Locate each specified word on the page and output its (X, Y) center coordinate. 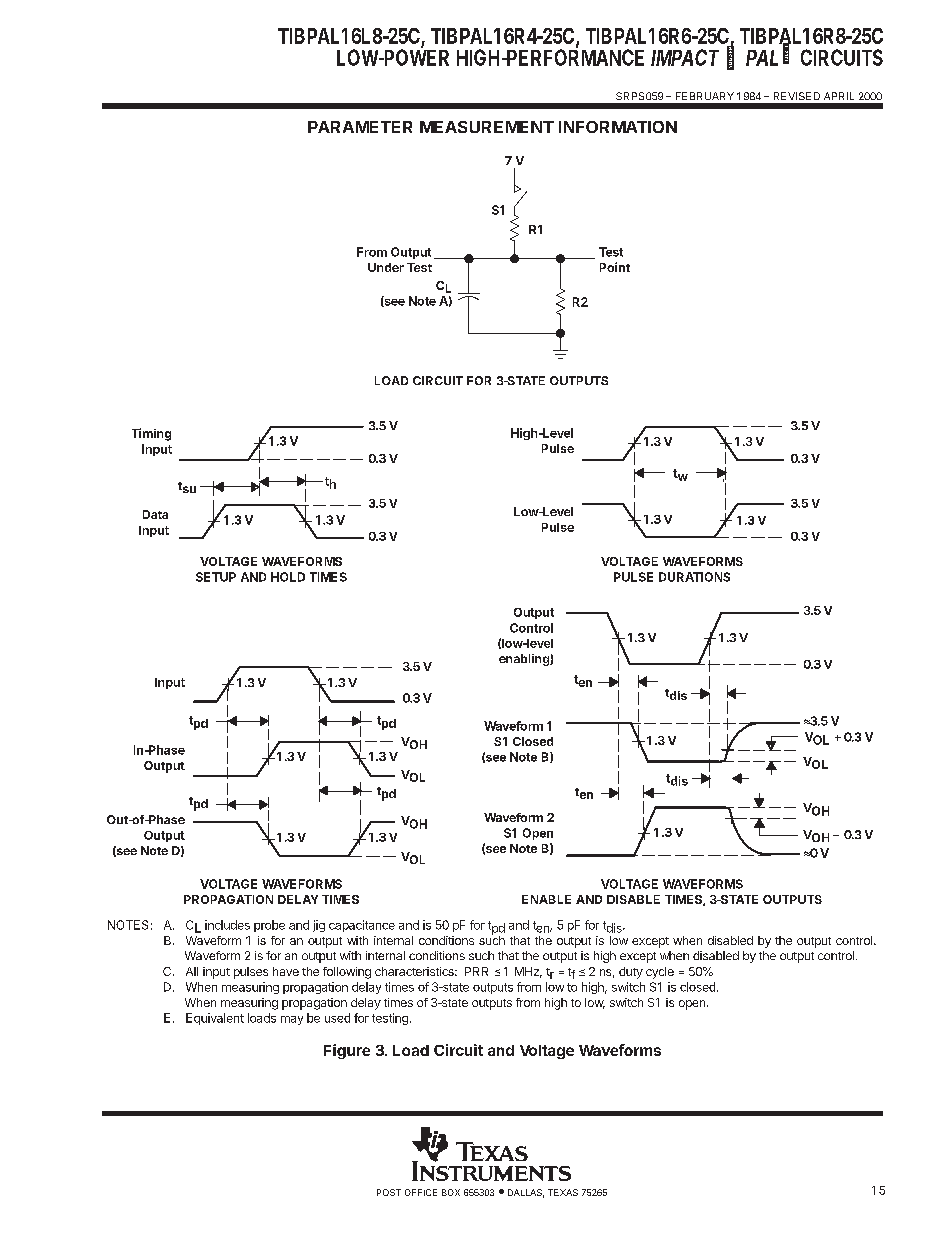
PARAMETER (360, 127)
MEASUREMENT (487, 127)
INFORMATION (618, 127)
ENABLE (546, 899)
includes (227, 925)
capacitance (362, 926)
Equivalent (215, 1019)
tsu (187, 487)
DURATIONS (694, 577)
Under (386, 267)
